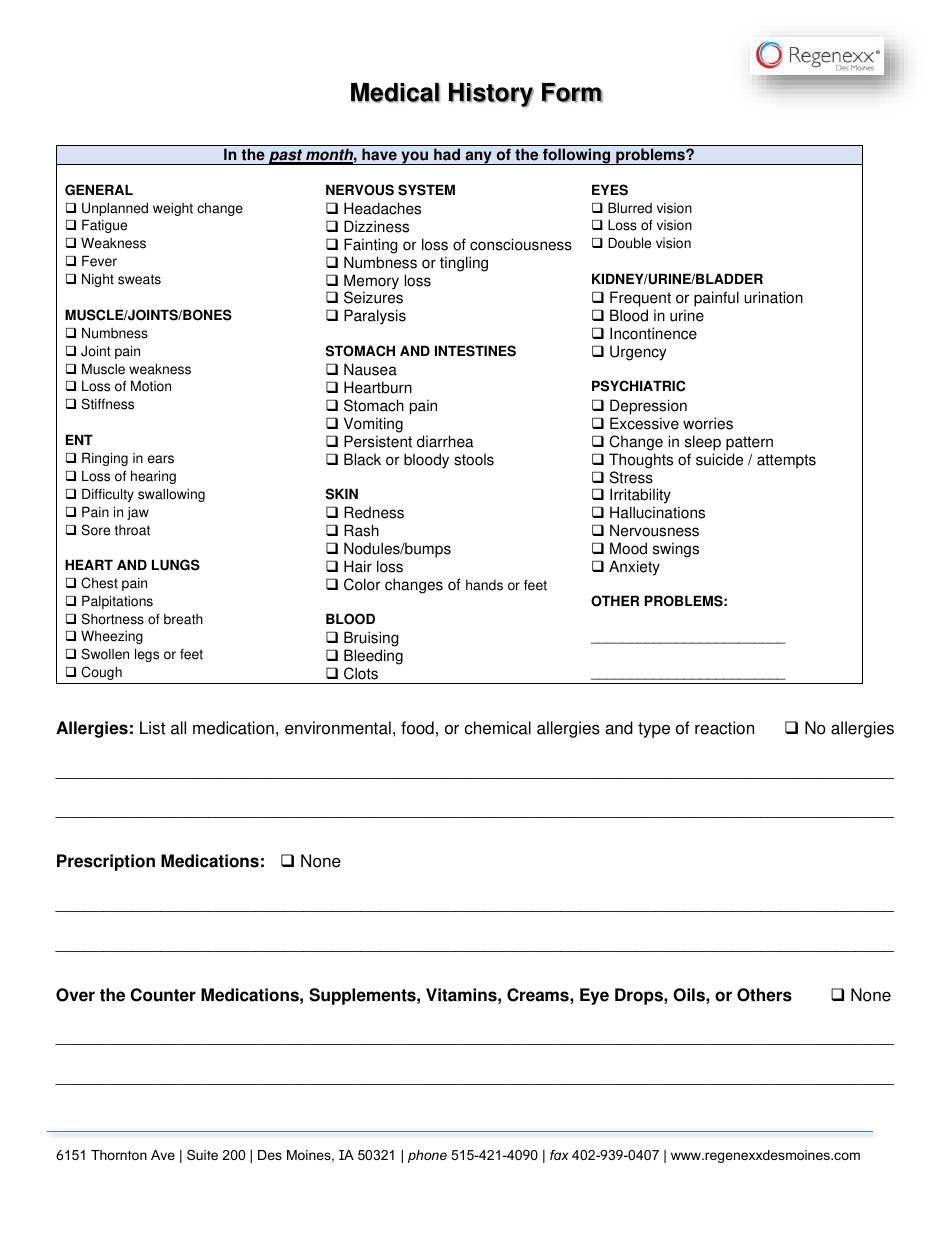 The height and width of the screenshot is (1233, 952). Describe the element at coordinates (415, 158) in the screenshot. I see `you` at that location.
